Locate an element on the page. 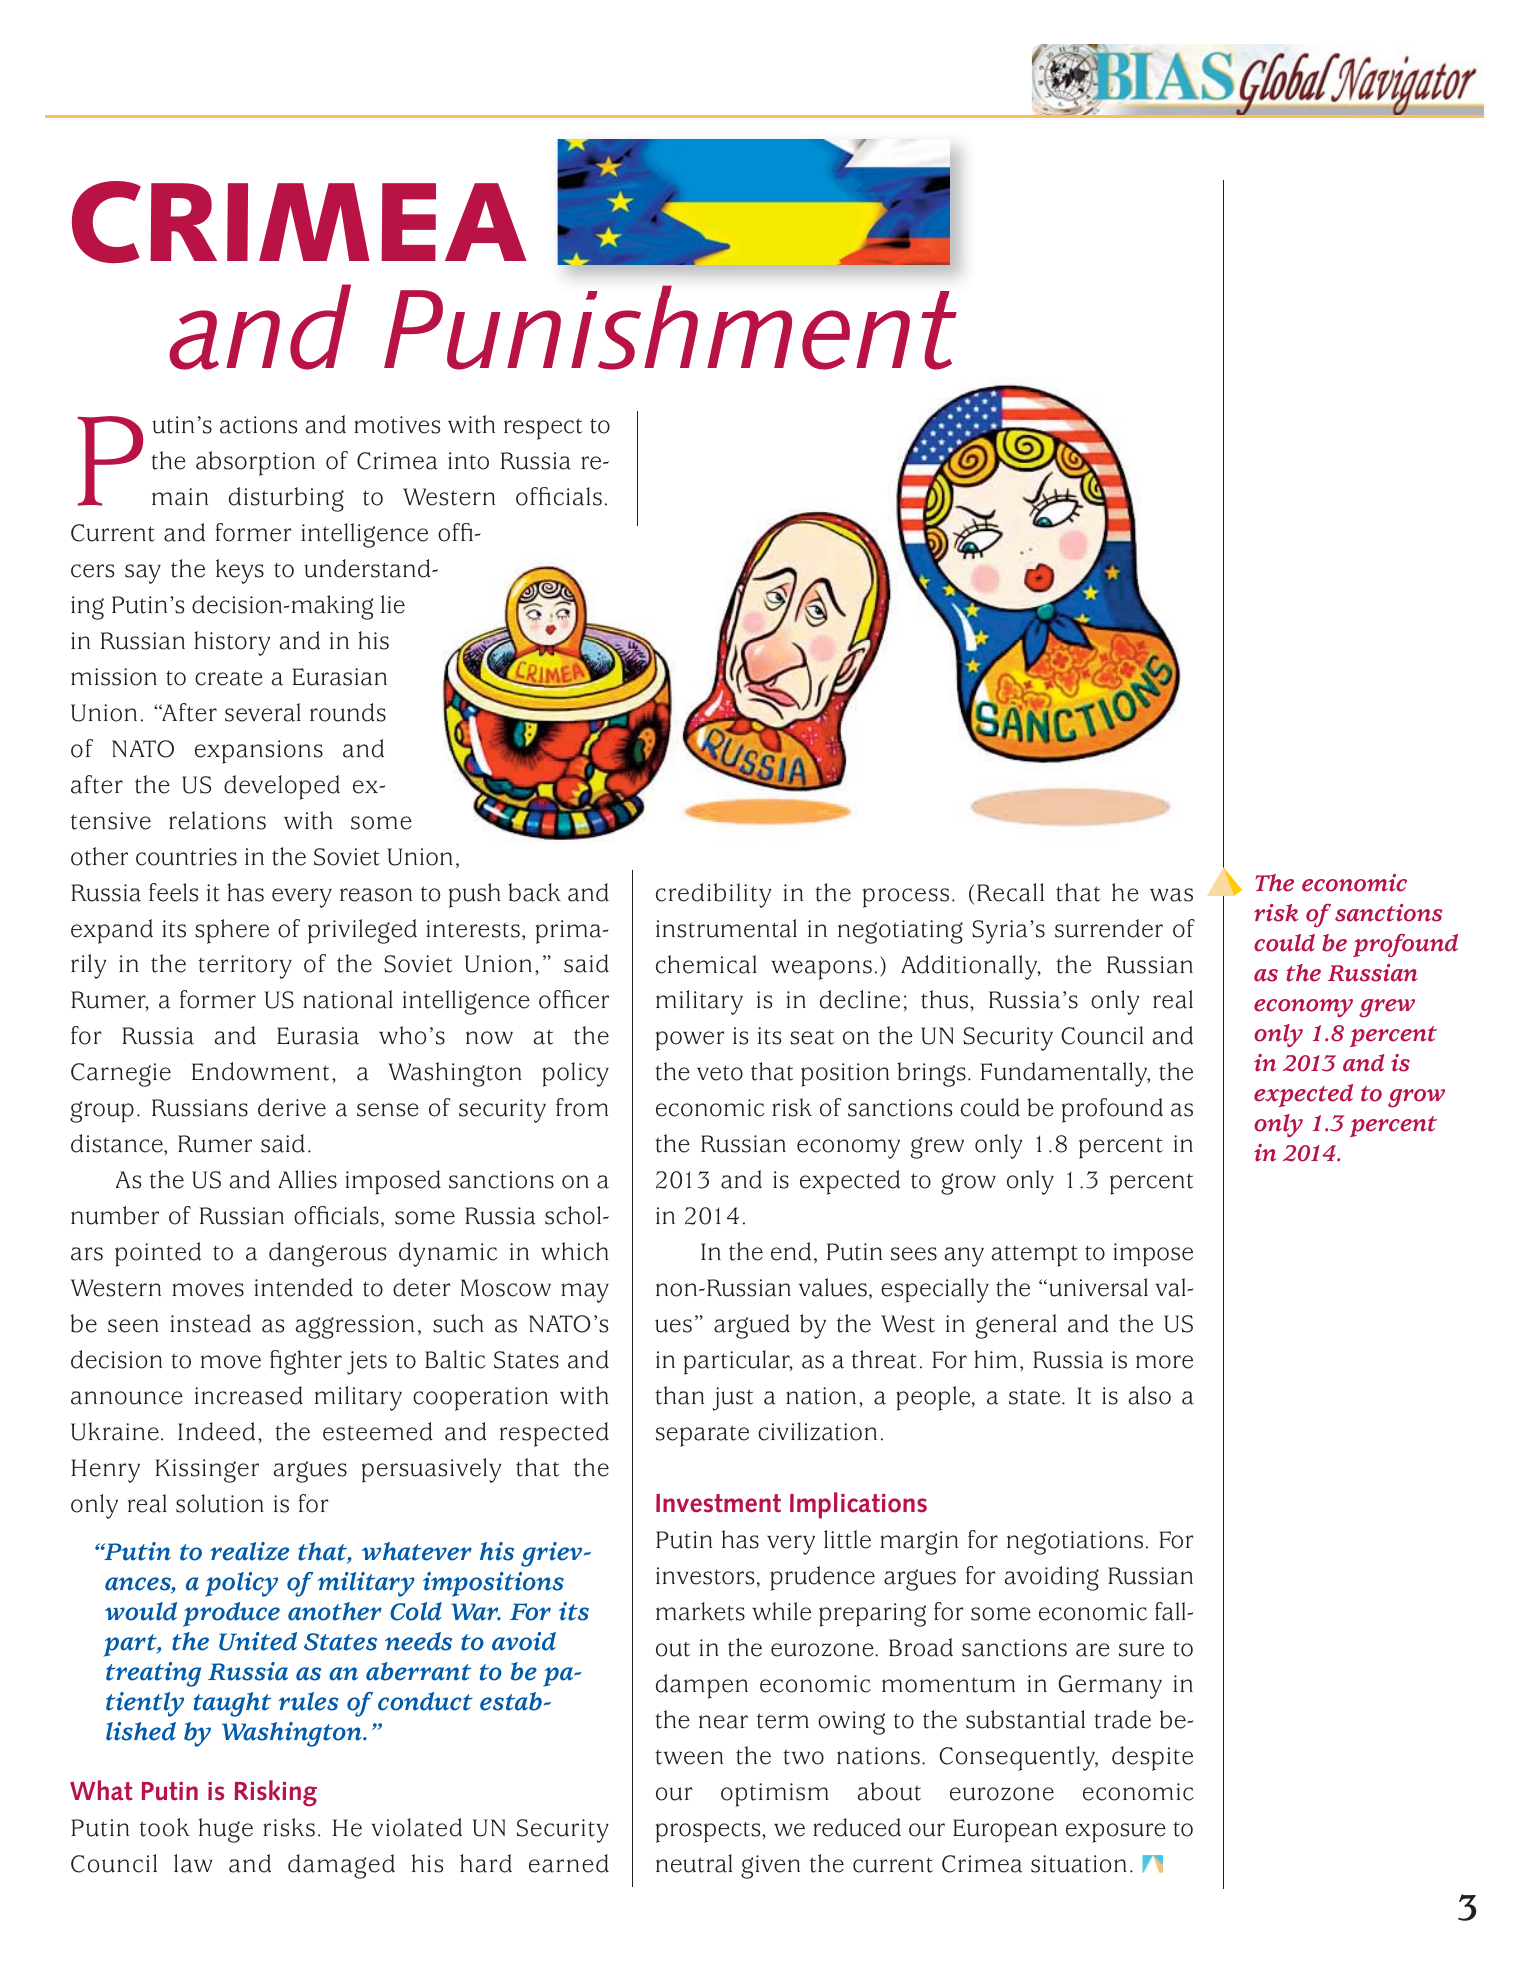 This document has width=1529, height=1979. into is located at coordinates (468, 461).
